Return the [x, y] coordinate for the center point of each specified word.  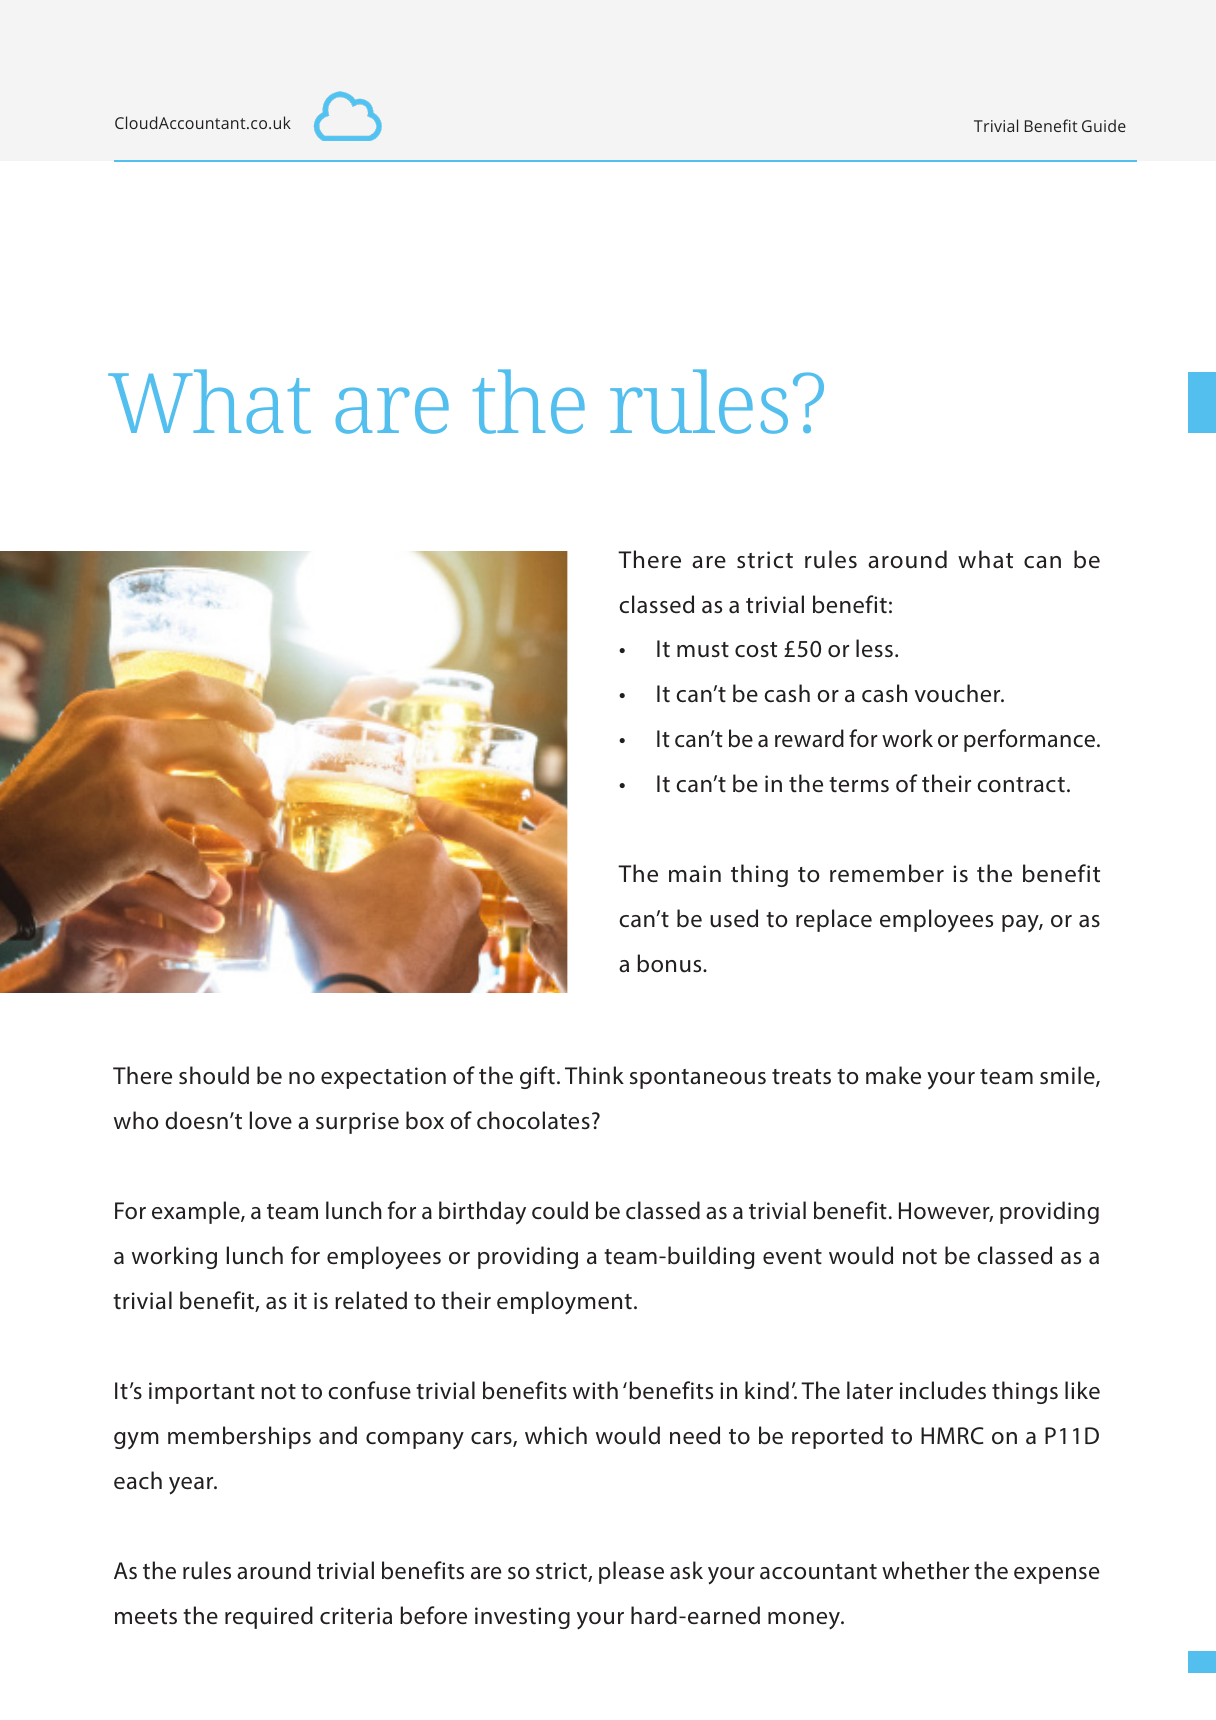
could [560, 1210]
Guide [1104, 125]
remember [887, 873]
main [695, 874]
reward [809, 738]
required [269, 1617]
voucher [958, 693]
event [792, 1257]
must [703, 650]
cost [756, 650]
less [874, 648]
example [197, 1212]
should [214, 1075]
